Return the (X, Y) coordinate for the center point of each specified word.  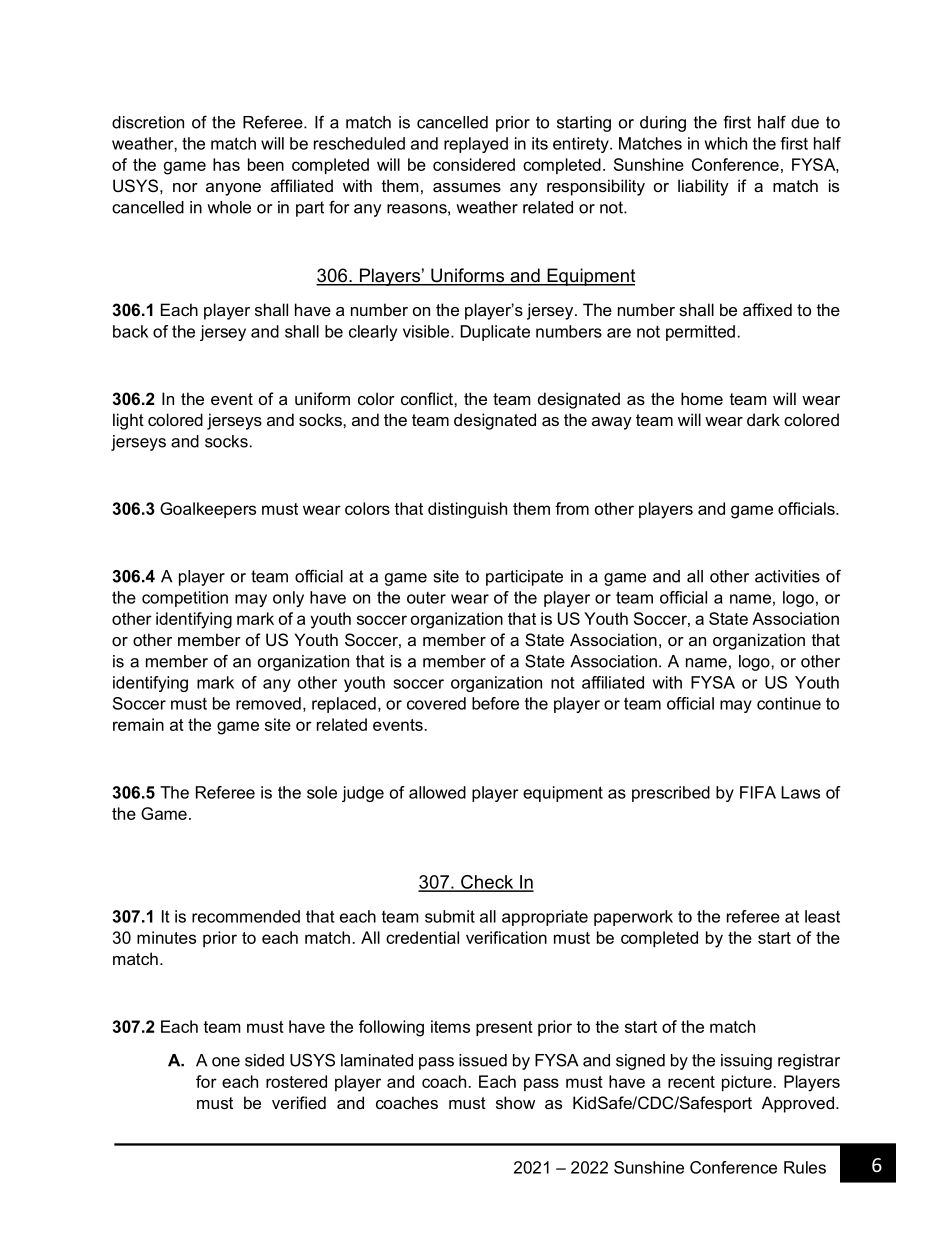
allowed (437, 792)
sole (322, 792)
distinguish (467, 510)
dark (763, 419)
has (226, 164)
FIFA (758, 792)
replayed (476, 145)
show (515, 1102)
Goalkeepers (208, 510)
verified (299, 1102)
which (726, 143)
